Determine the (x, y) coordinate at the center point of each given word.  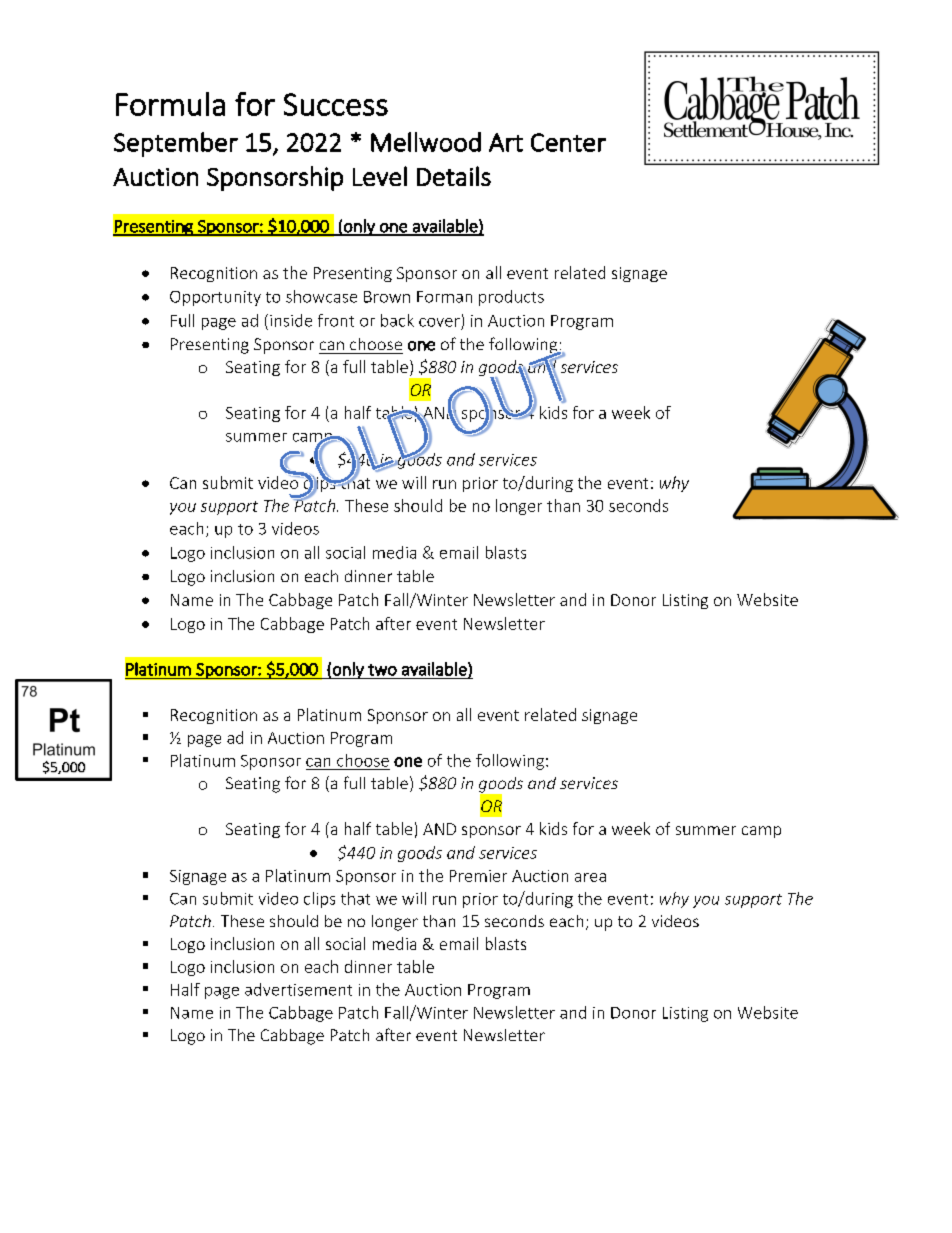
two (382, 670)
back (397, 320)
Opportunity (215, 298)
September (176, 144)
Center (568, 142)
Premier (478, 876)
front (336, 320)
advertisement (298, 989)
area (590, 877)
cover (439, 322)
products (511, 298)
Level (380, 176)
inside (291, 320)
